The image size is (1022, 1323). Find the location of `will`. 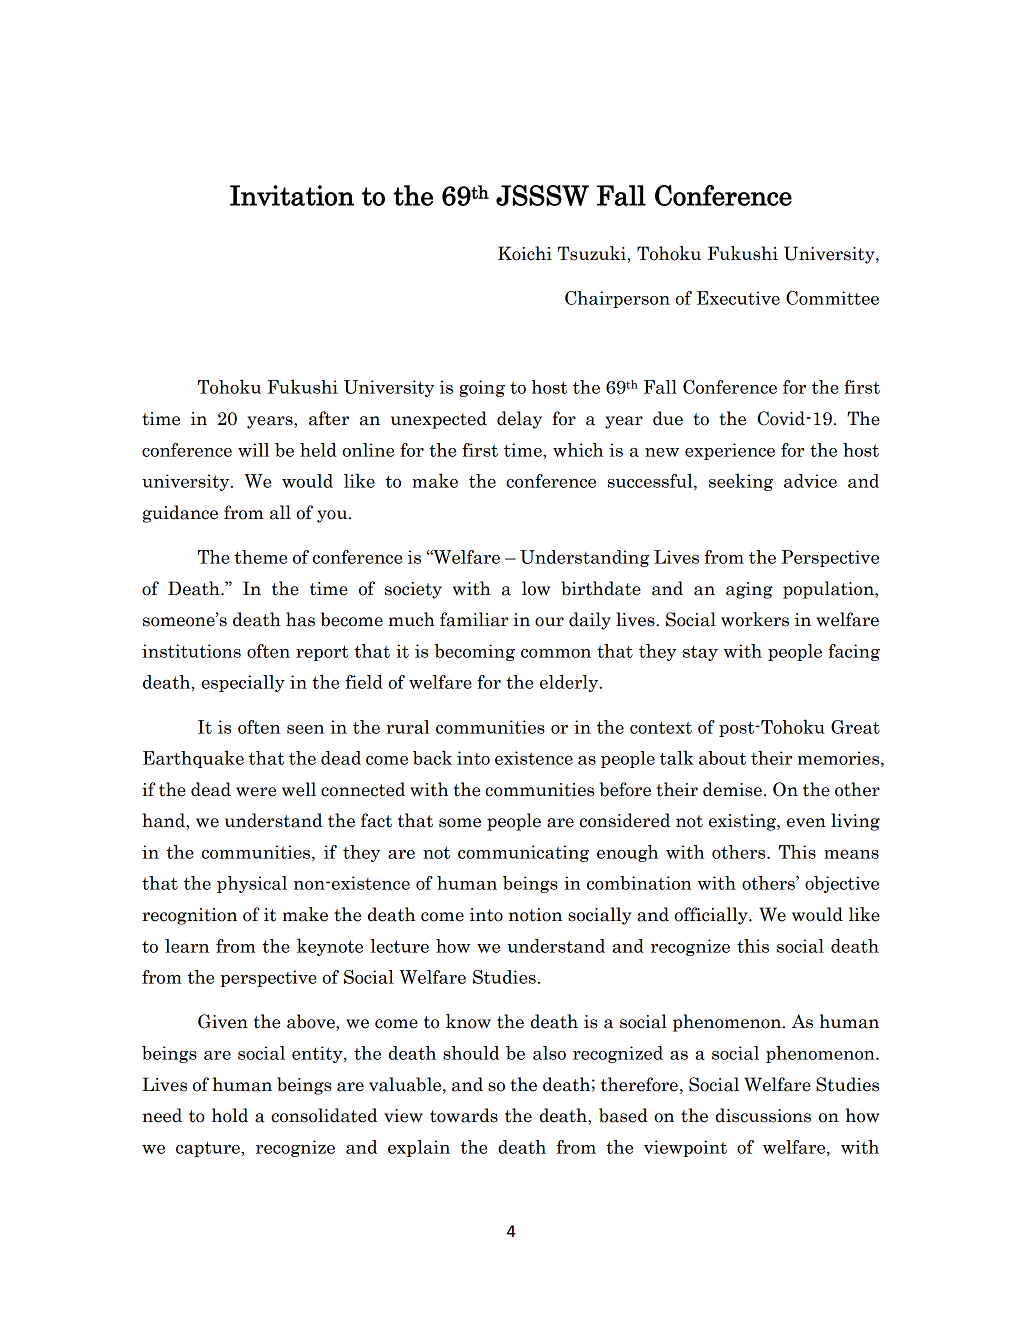

will is located at coordinates (253, 450).
